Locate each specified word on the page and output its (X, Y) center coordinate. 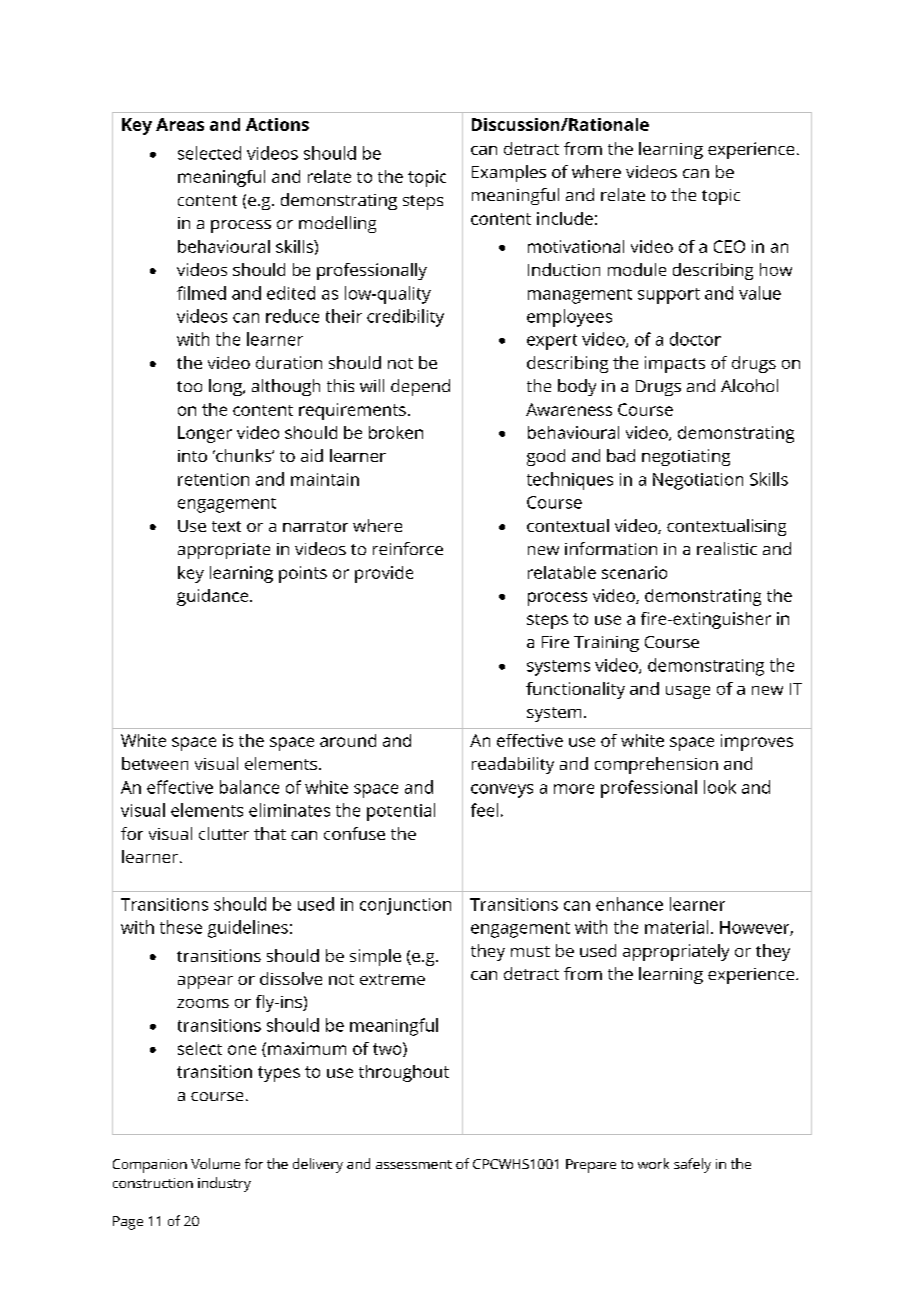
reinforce (408, 548)
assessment (414, 1164)
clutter (224, 833)
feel (484, 810)
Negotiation (698, 481)
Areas (180, 124)
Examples (509, 173)
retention (213, 479)
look (720, 787)
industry (224, 1184)
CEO (729, 246)
